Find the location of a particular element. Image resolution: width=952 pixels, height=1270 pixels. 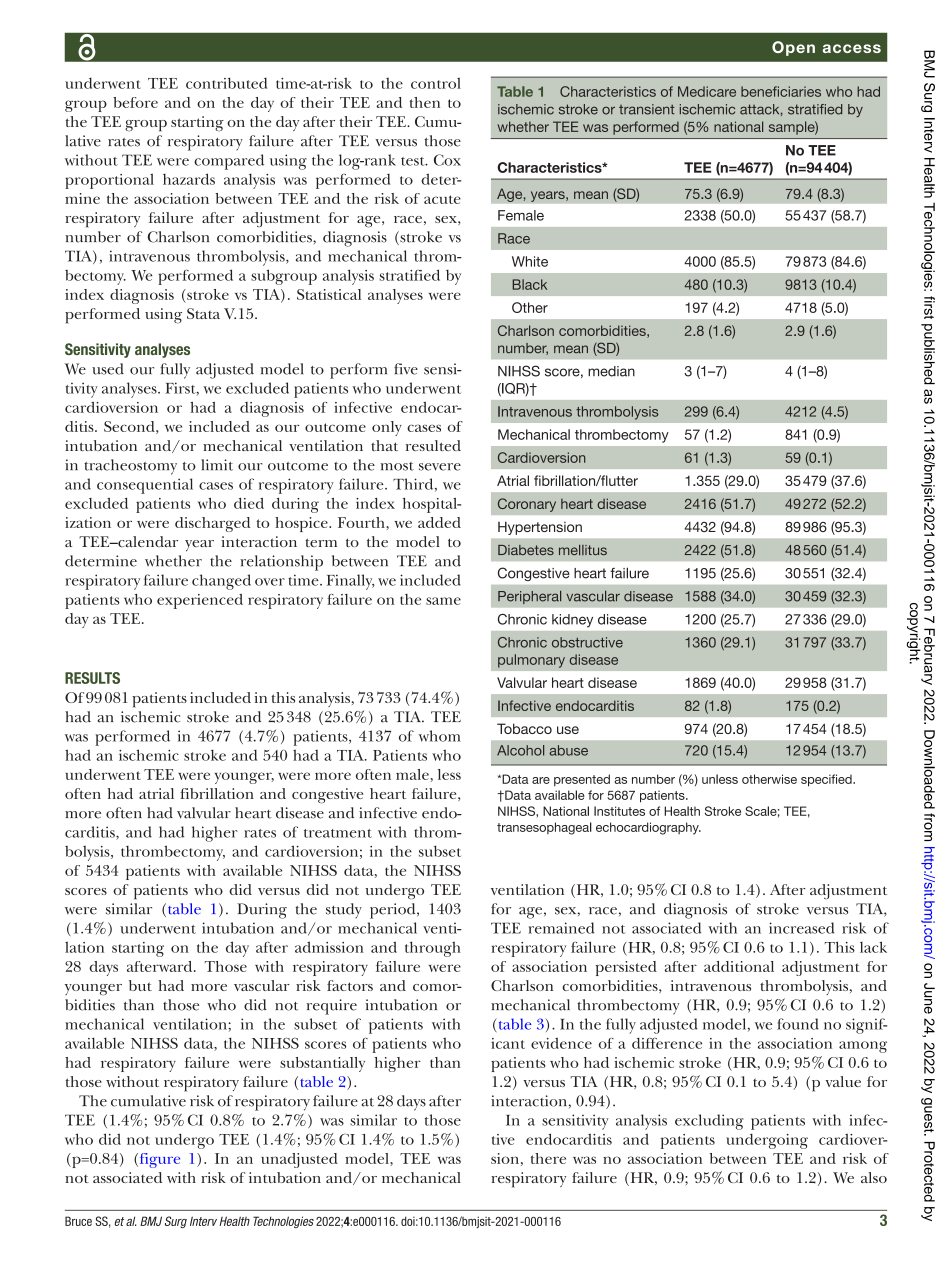

experienced is located at coordinates (200, 601).
